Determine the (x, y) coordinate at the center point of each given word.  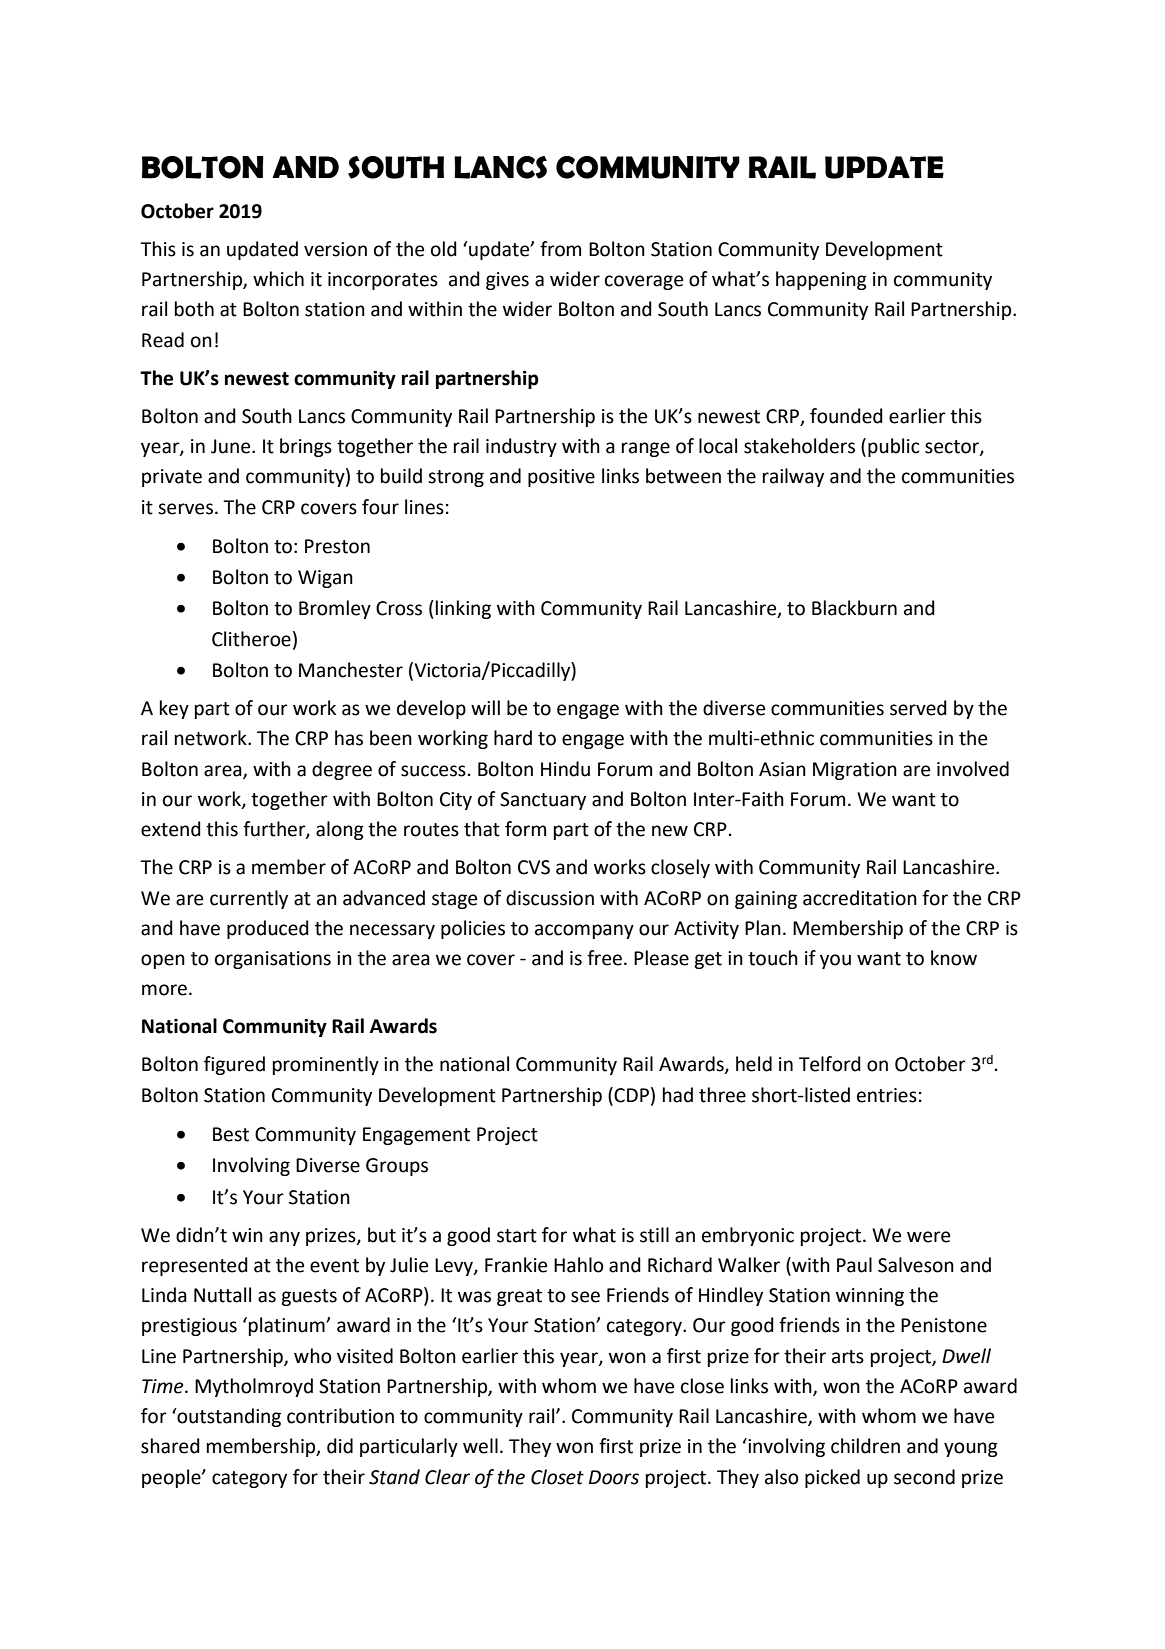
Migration (855, 771)
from (560, 249)
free (604, 958)
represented (195, 1266)
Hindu (565, 769)
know (954, 958)
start (517, 1236)
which (278, 279)
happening (821, 280)
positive (561, 478)
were (928, 1237)
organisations (273, 960)
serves (185, 509)
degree (342, 770)
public (894, 447)
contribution (340, 1416)
